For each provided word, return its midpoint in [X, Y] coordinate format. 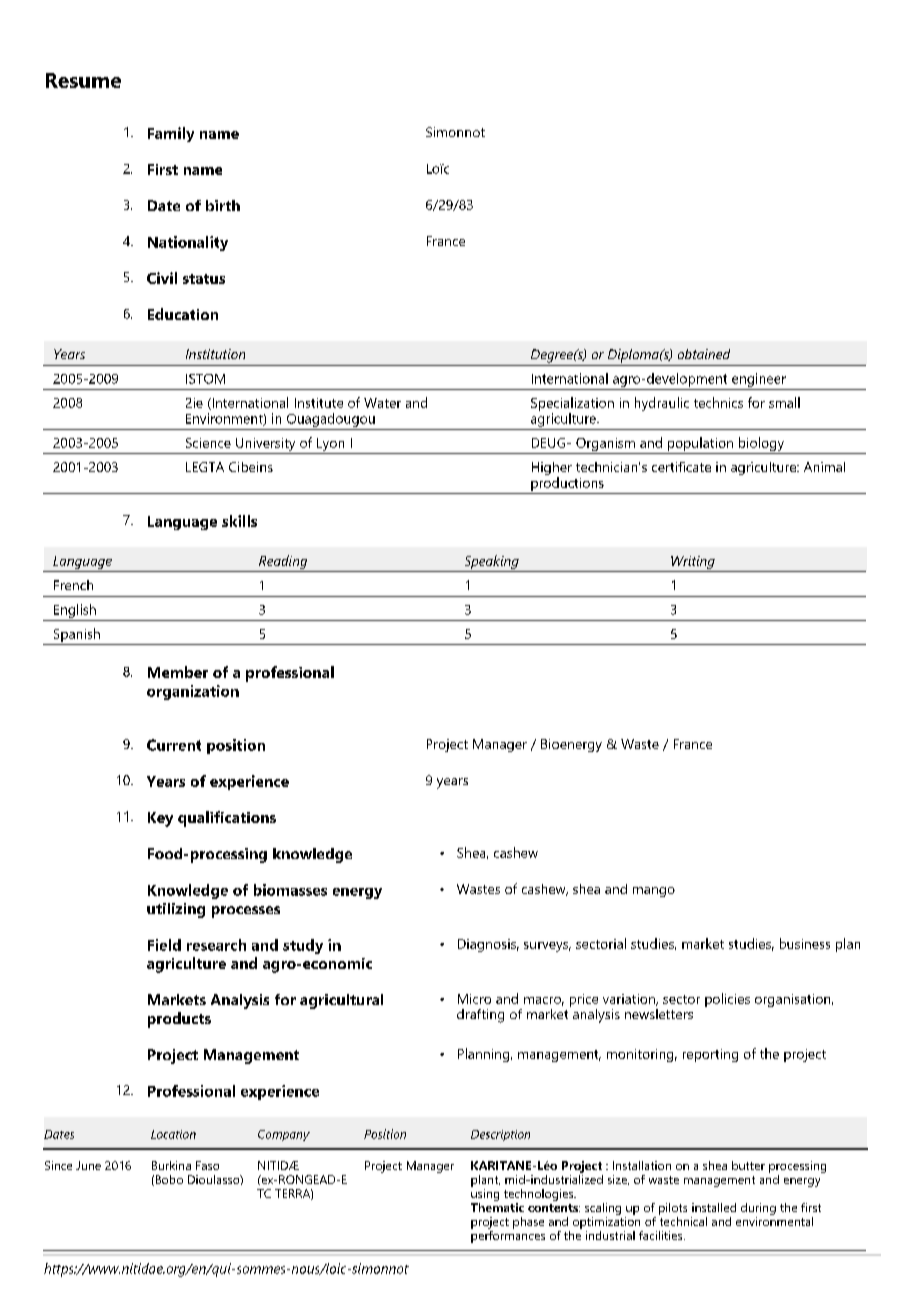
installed [714, 1207]
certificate [681, 467]
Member [178, 672]
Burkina [171, 1165]
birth [223, 205]
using [485, 1193]
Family [171, 134]
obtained [704, 354]
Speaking [491, 563]
